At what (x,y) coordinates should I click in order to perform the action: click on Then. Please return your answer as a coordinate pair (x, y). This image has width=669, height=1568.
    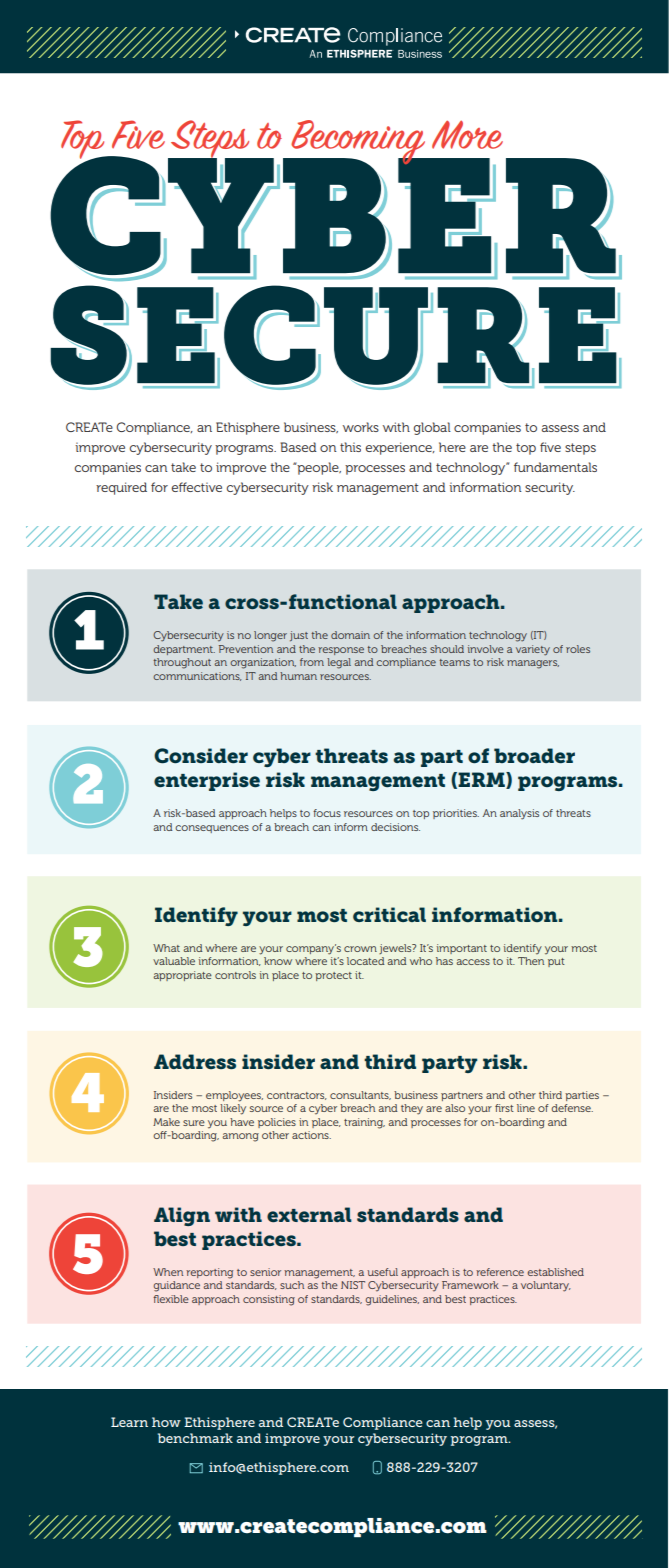
    Looking at the image, I should click on (531, 961).
